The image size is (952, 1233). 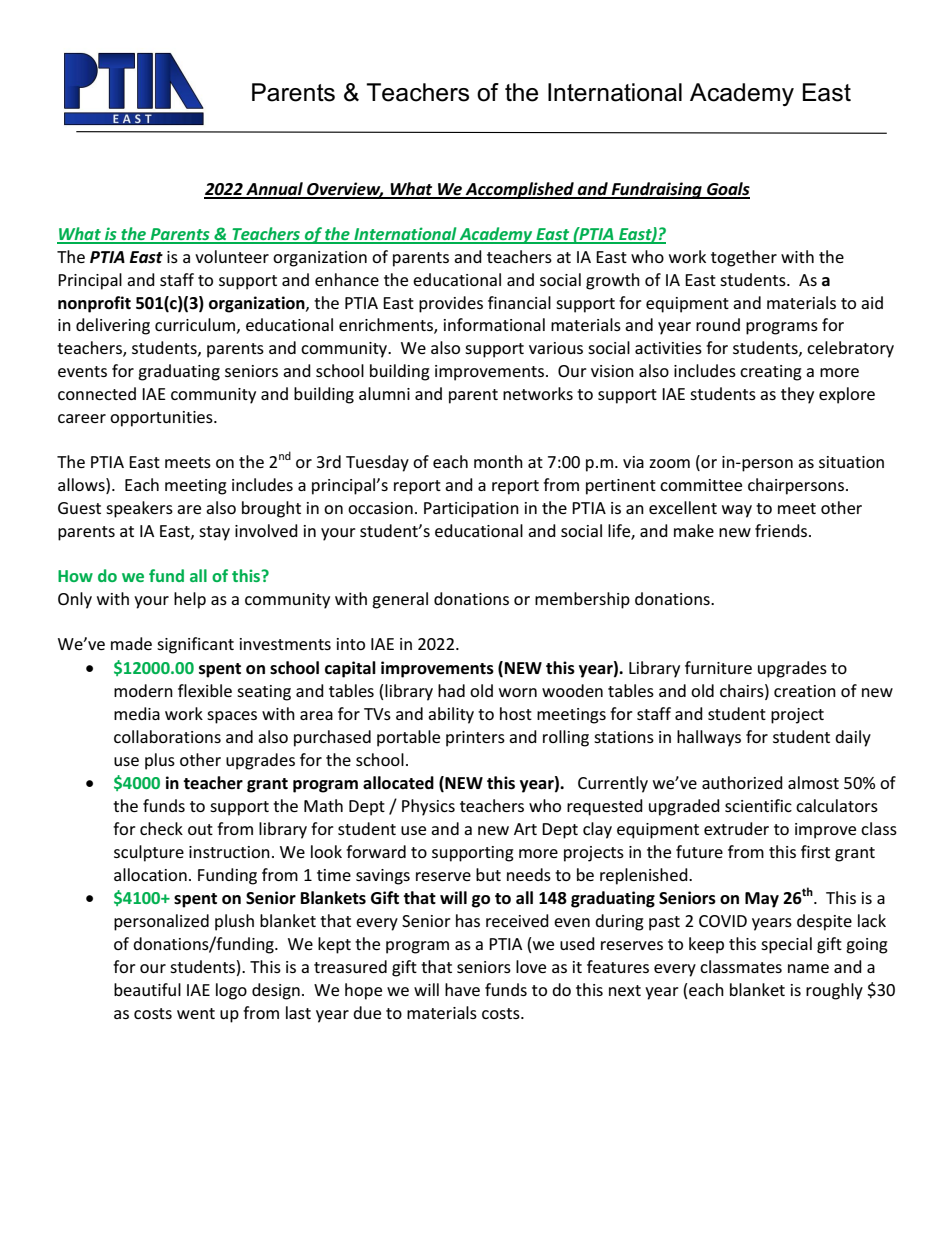 What do you see at coordinates (851, 462) in the screenshot?
I see `situation` at bounding box center [851, 462].
